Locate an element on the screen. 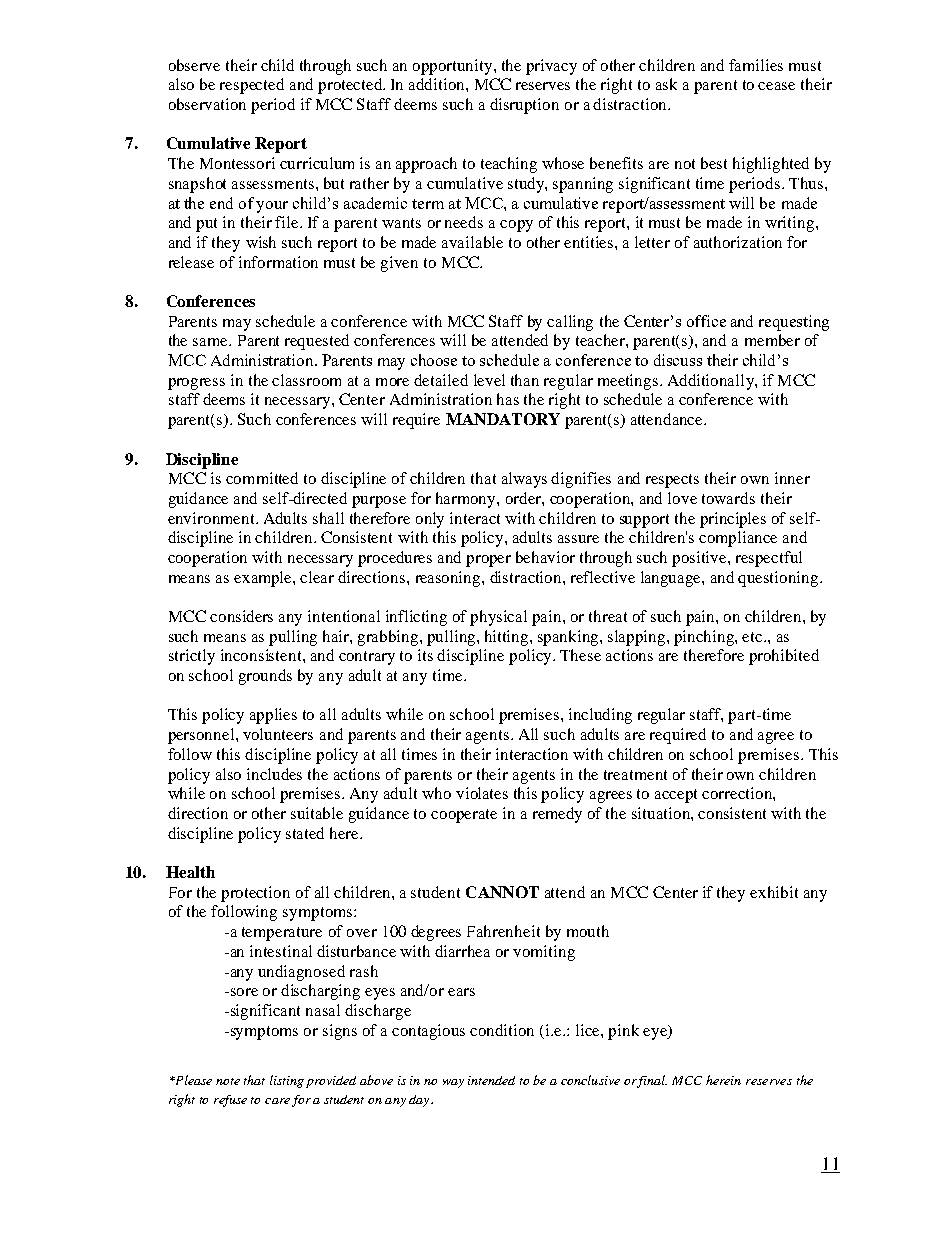 The width and height of the screenshot is (952, 1233). respected is located at coordinates (252, 86).
